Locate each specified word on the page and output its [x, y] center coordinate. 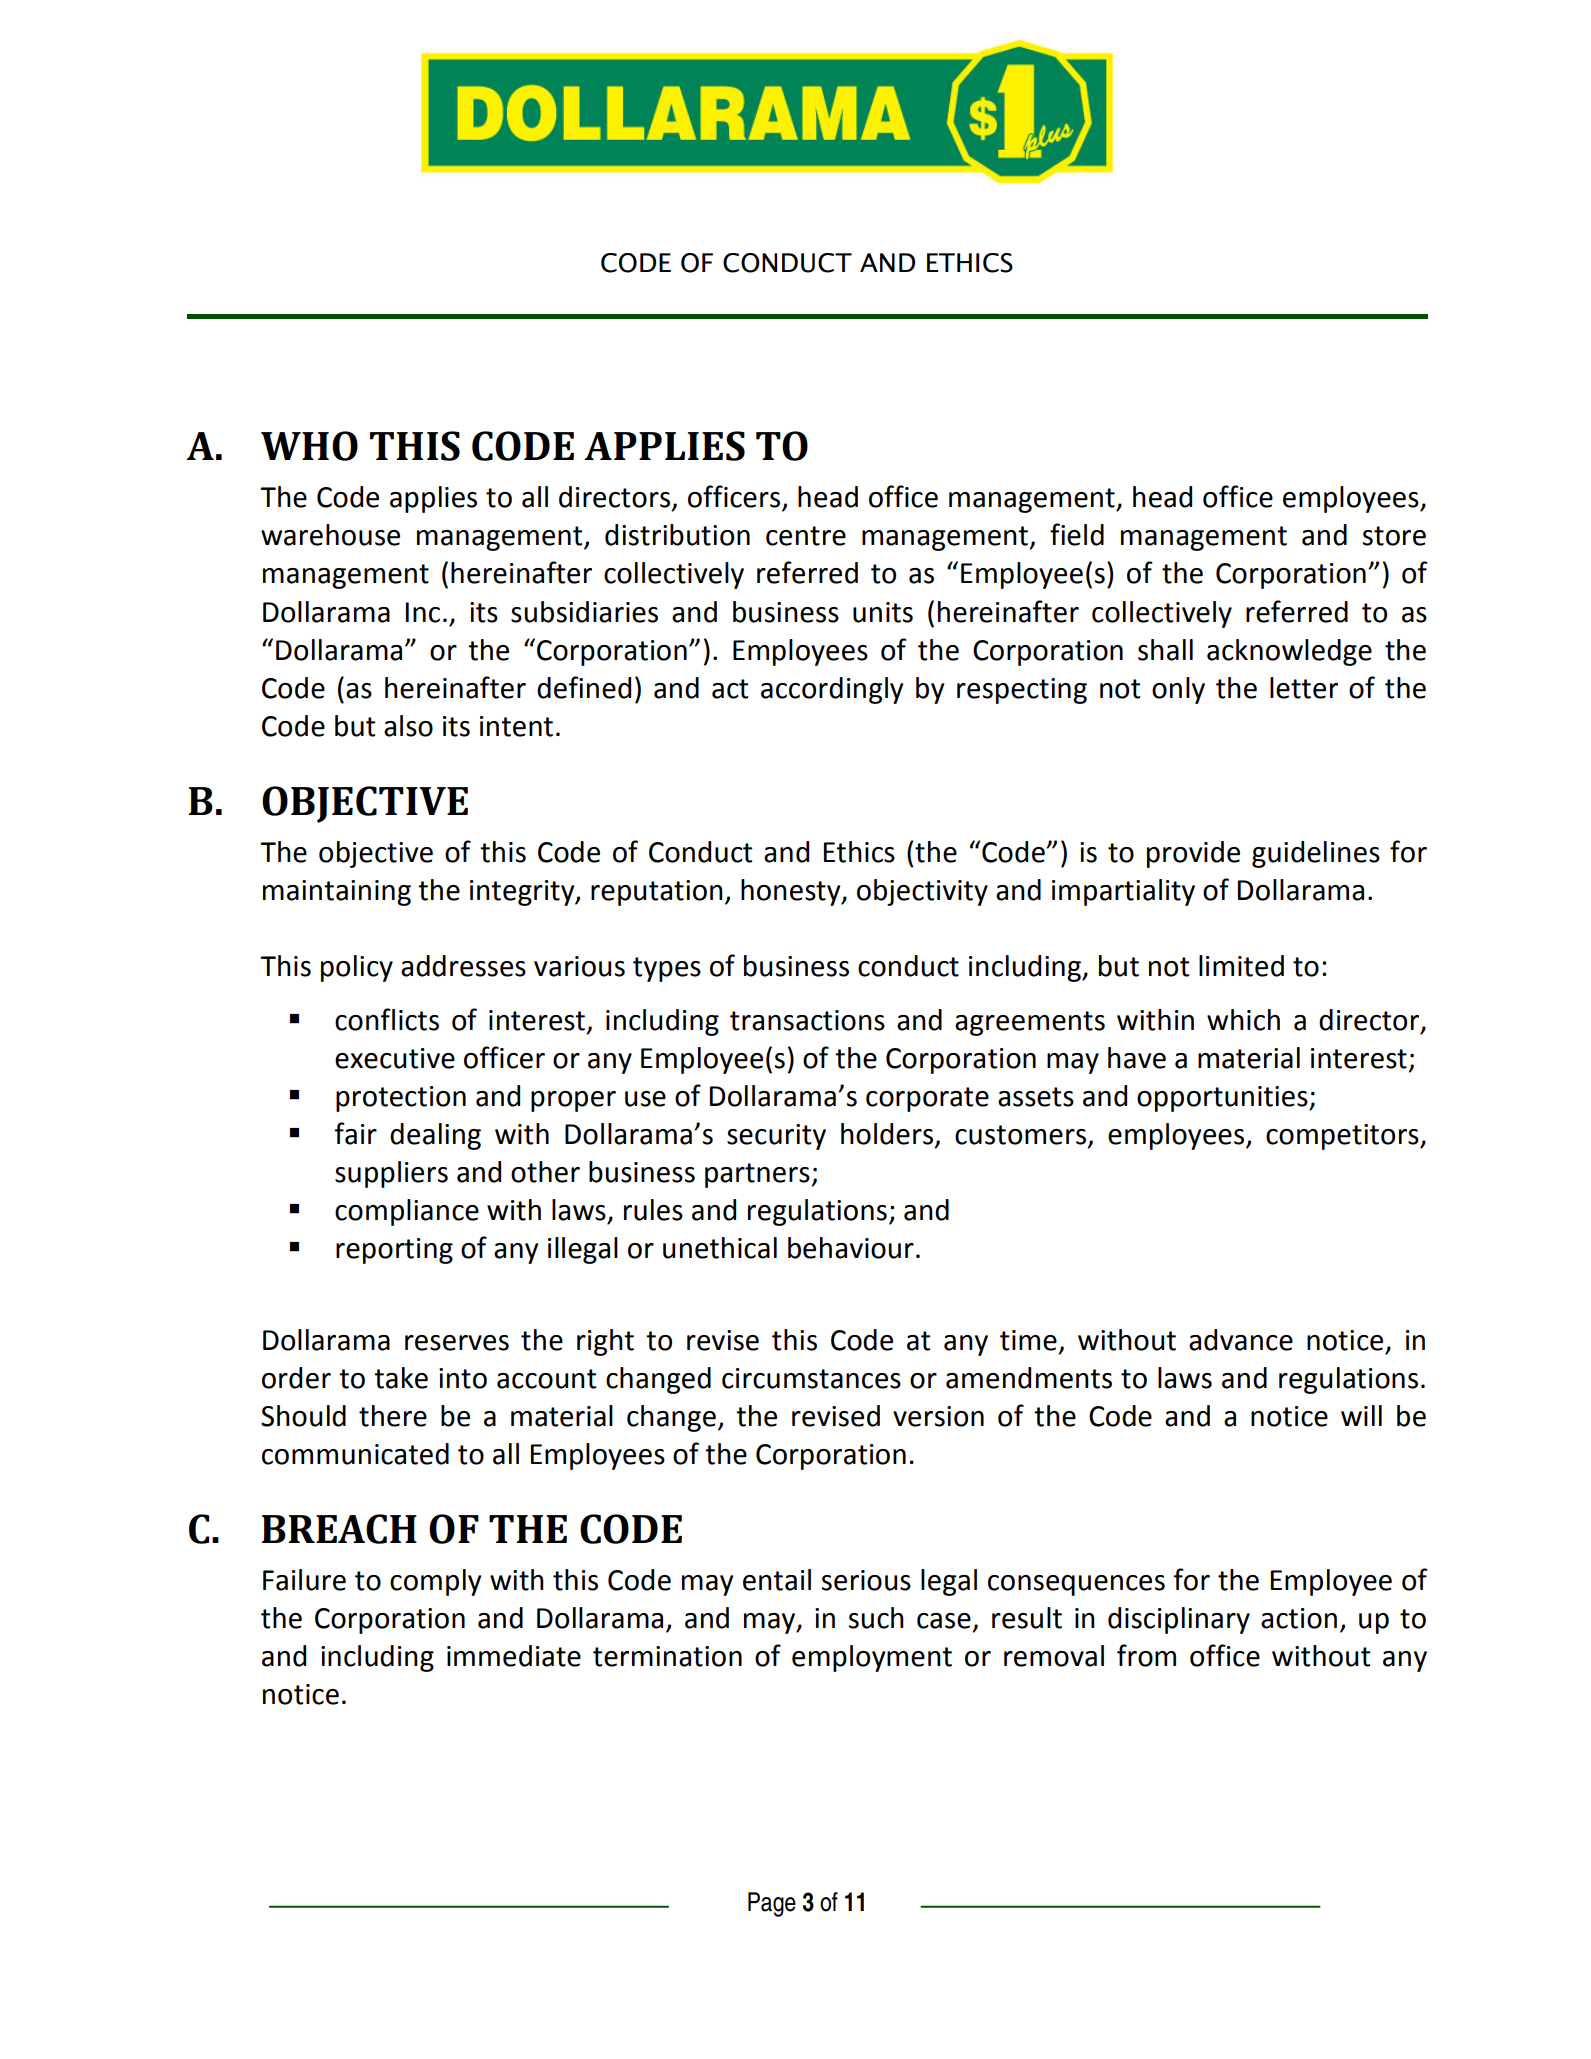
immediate [514, 1656]
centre [806, 536]
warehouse [330, 535]
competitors [1343, 1137]
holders [887, 1134]
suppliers [391, 1174]
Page [772, 1904]
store [1394, 536]
